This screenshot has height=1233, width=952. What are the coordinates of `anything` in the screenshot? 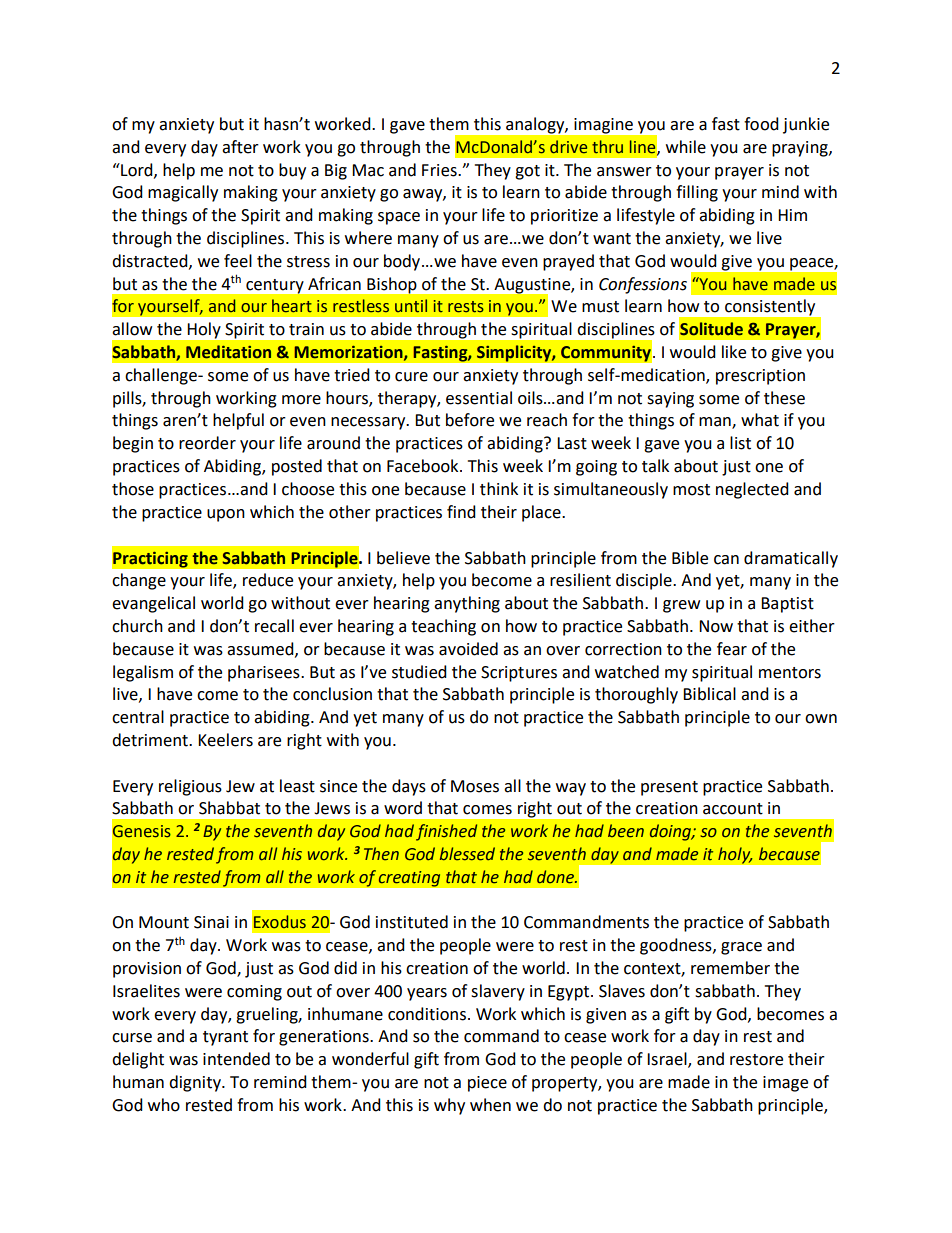 It's located at (467, 604).
